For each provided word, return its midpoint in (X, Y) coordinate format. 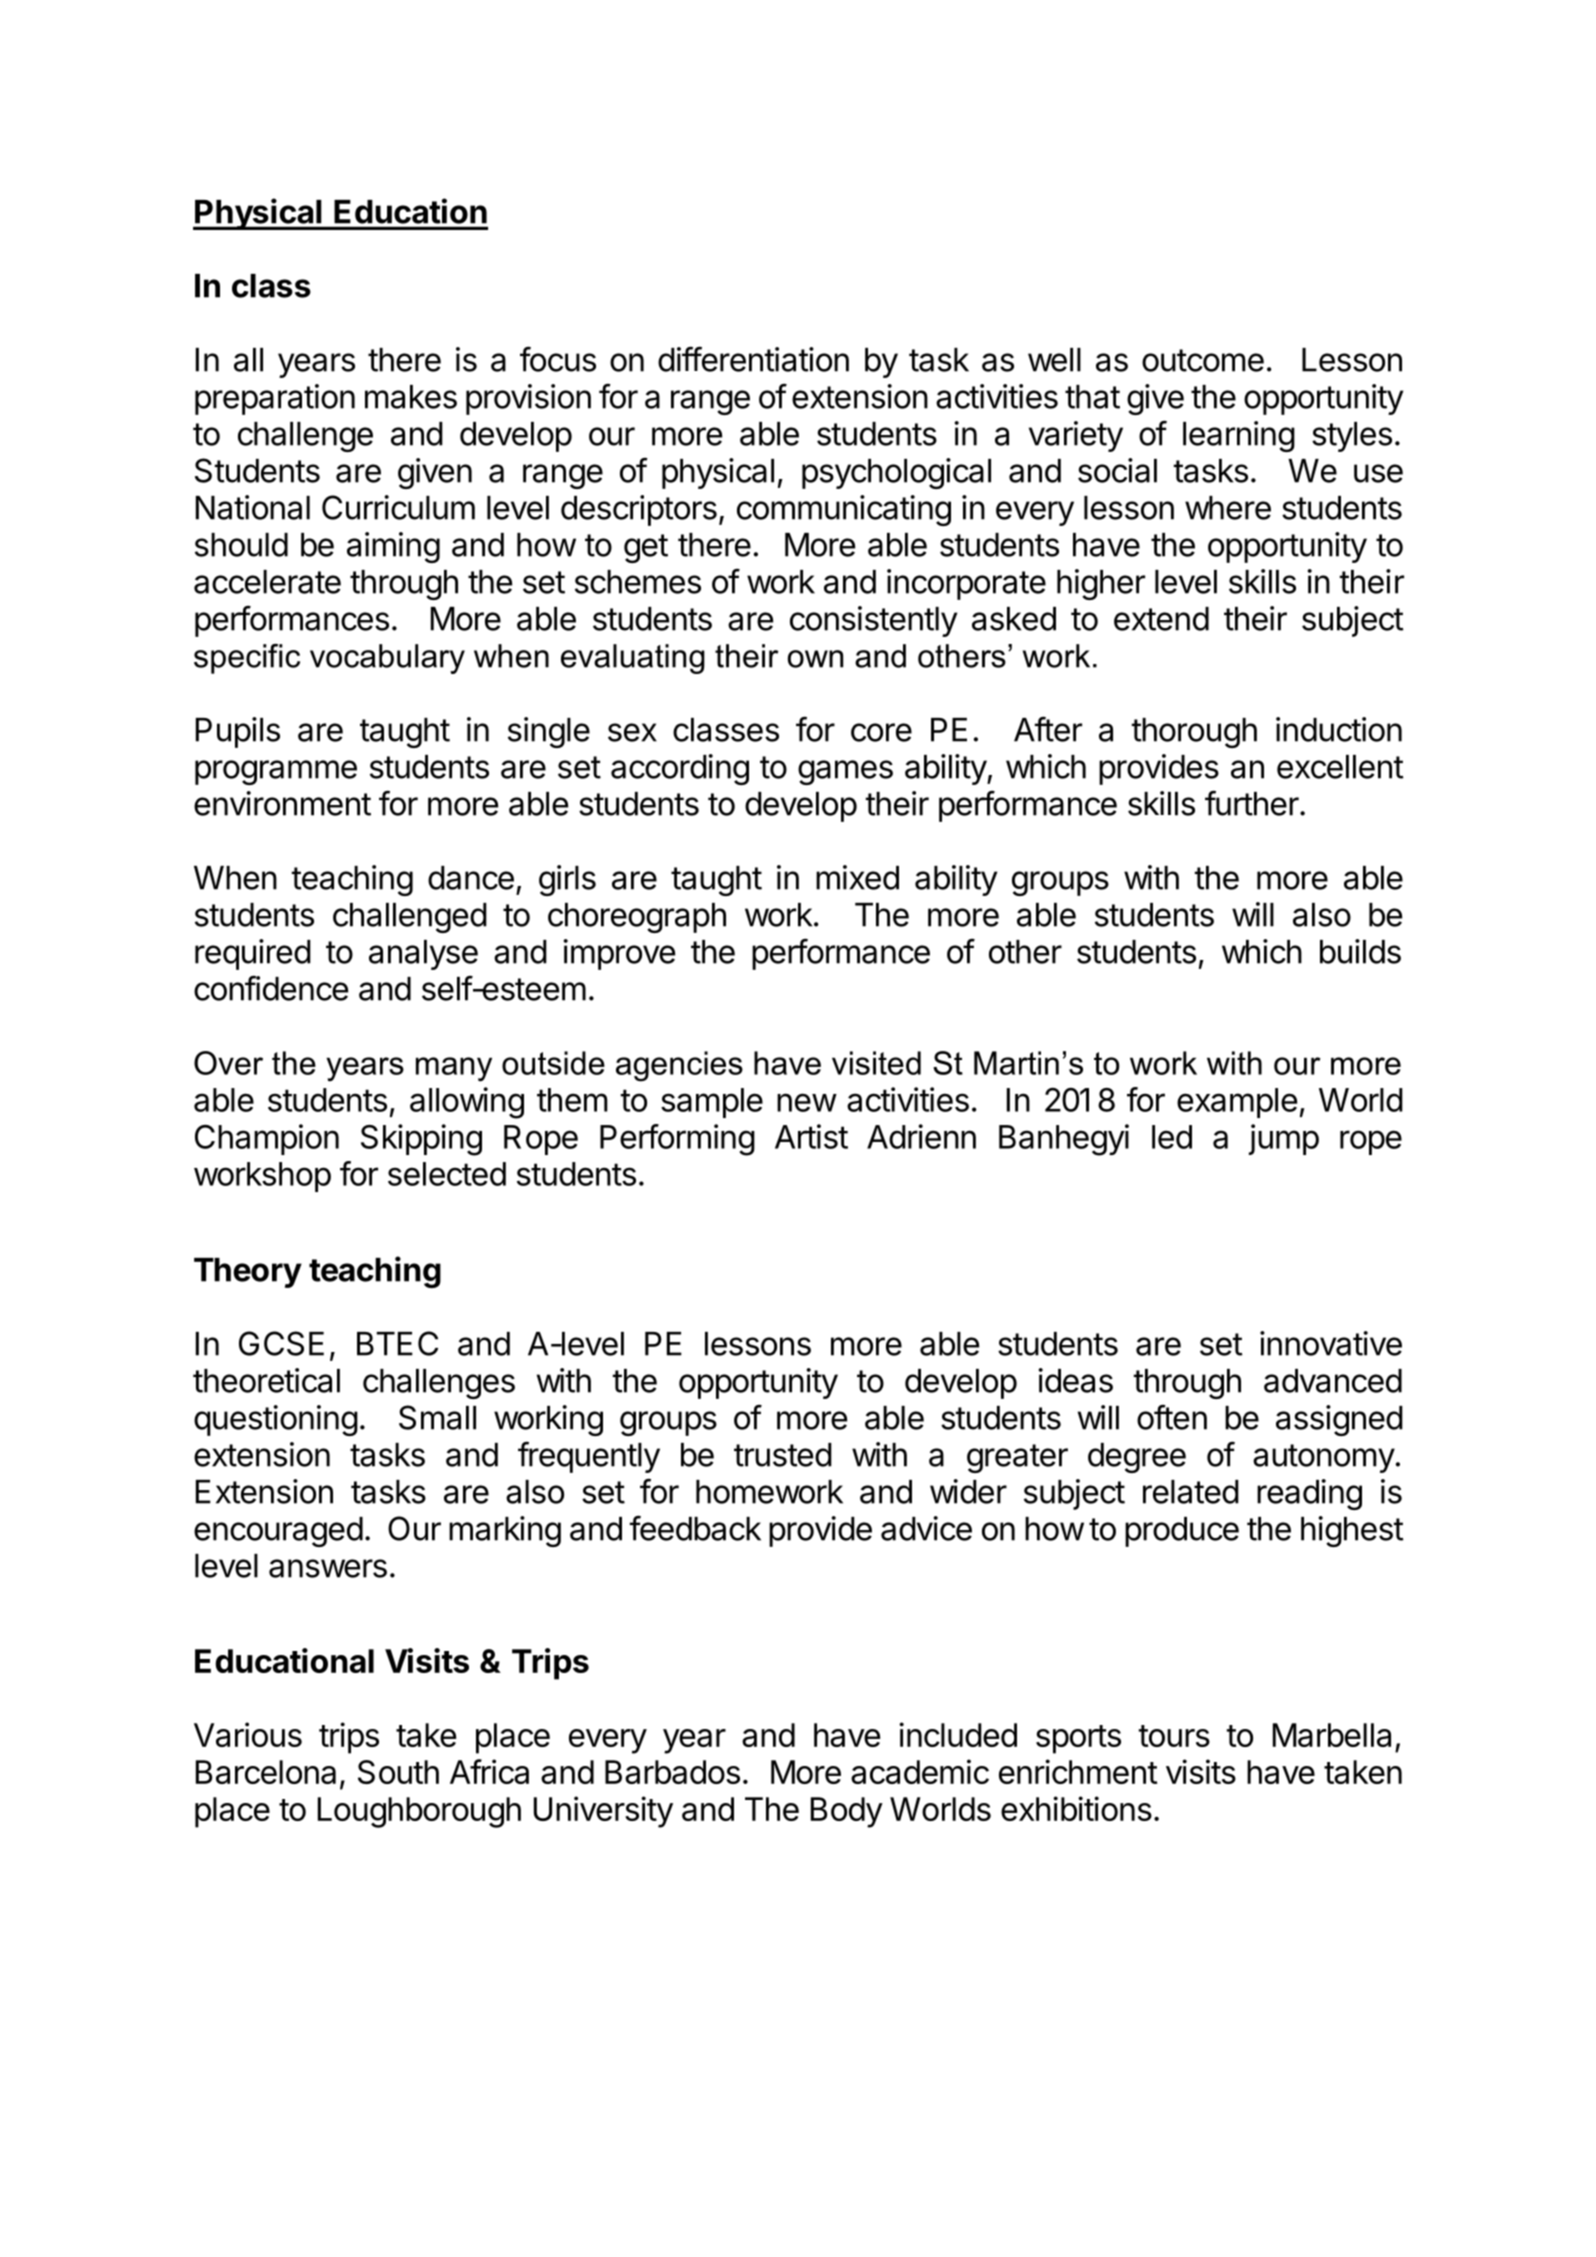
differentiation (753, 359)
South (398, 1772)
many (454, 1069)
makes (411, 397)
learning (1239, 436)
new (807, 1102)
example (1237, 1103)
